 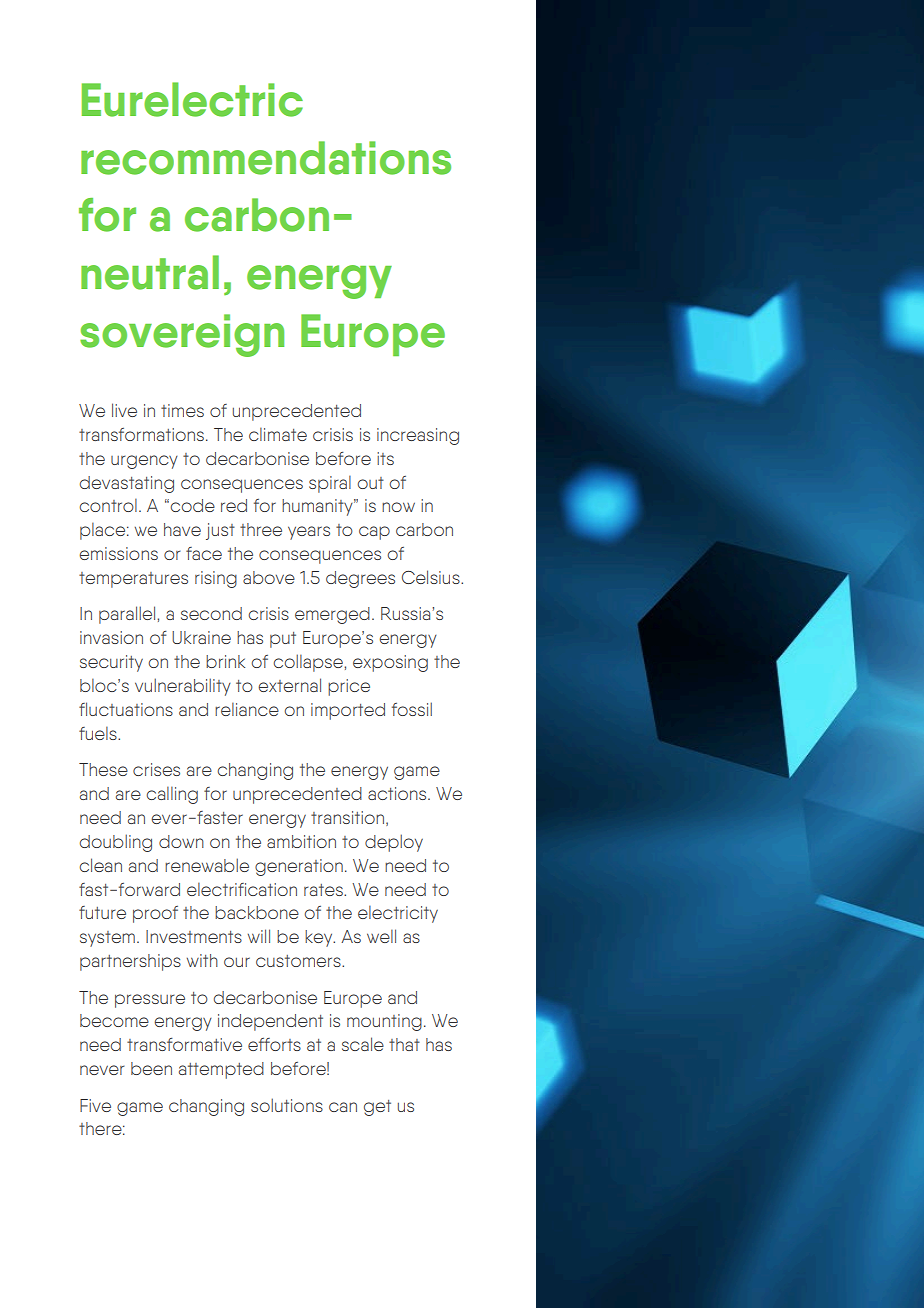 What do you see at coordinates (266, 158) in the screenshot?
I see `recommendations` at bounding box center [266, 158].
